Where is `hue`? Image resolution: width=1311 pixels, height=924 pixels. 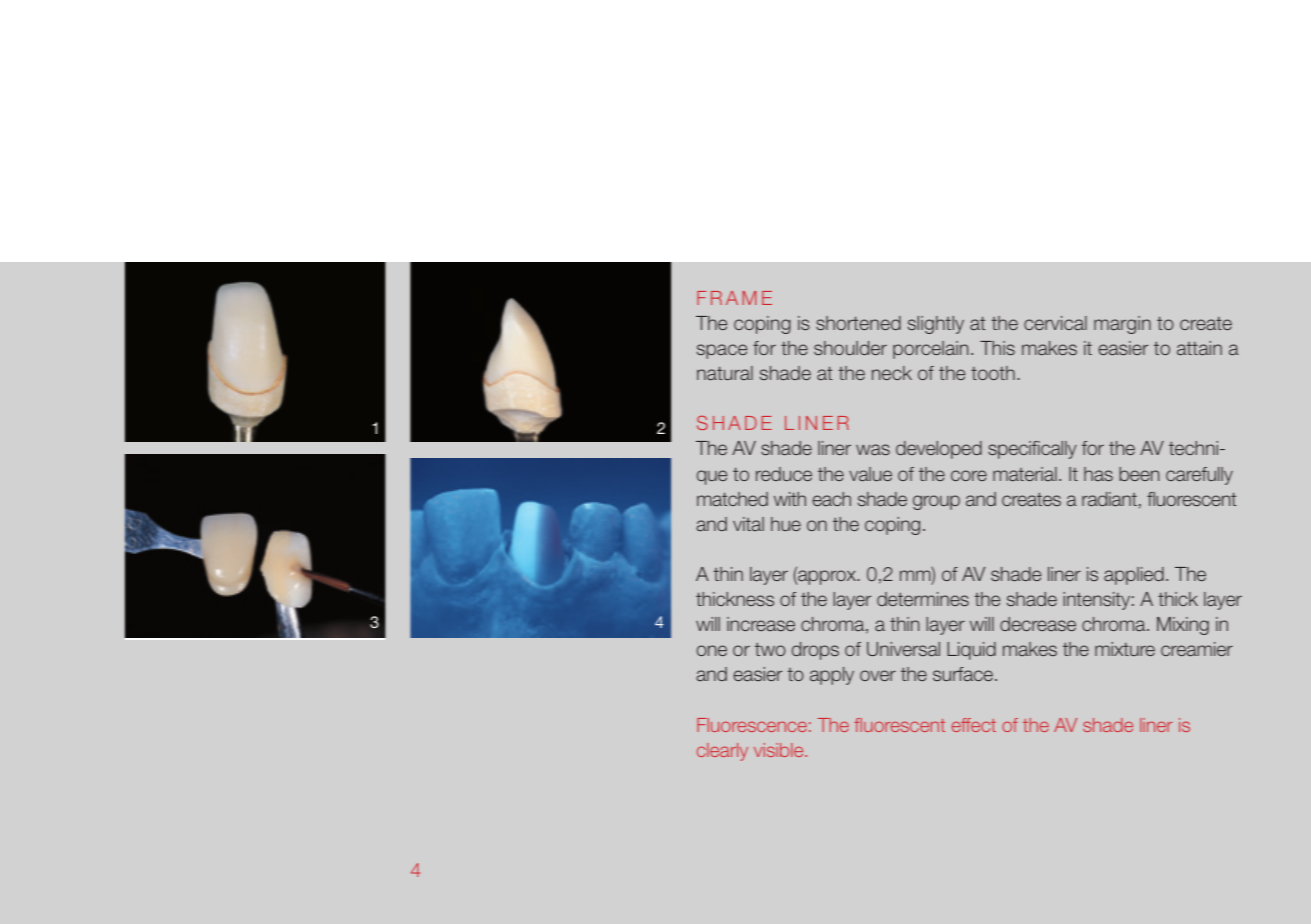
hue is located at coordinates (786, 524).
